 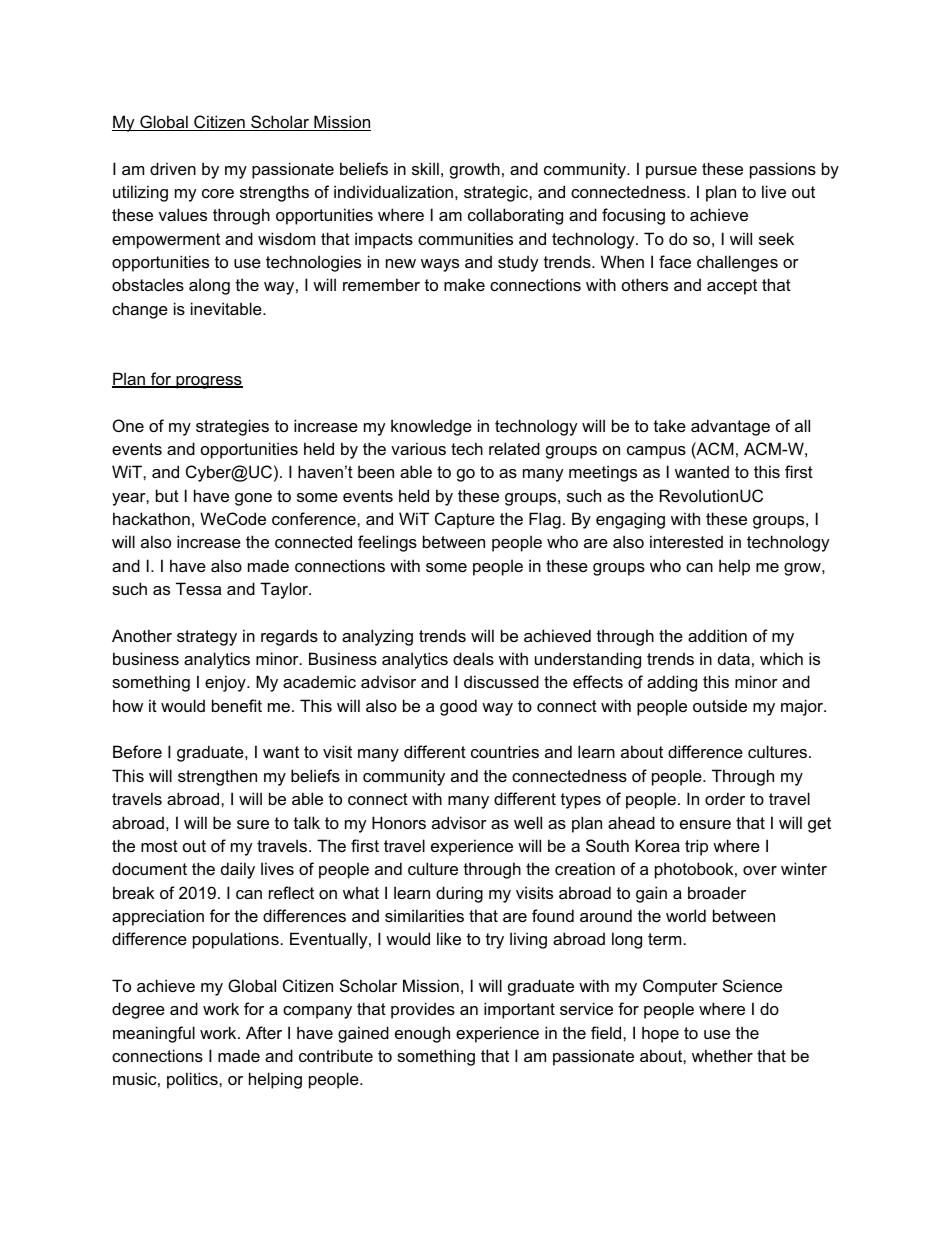 What do you see at coordinates (232, 427) in the screenshot?
I see `strategies` at bounding box center [232, 427].
